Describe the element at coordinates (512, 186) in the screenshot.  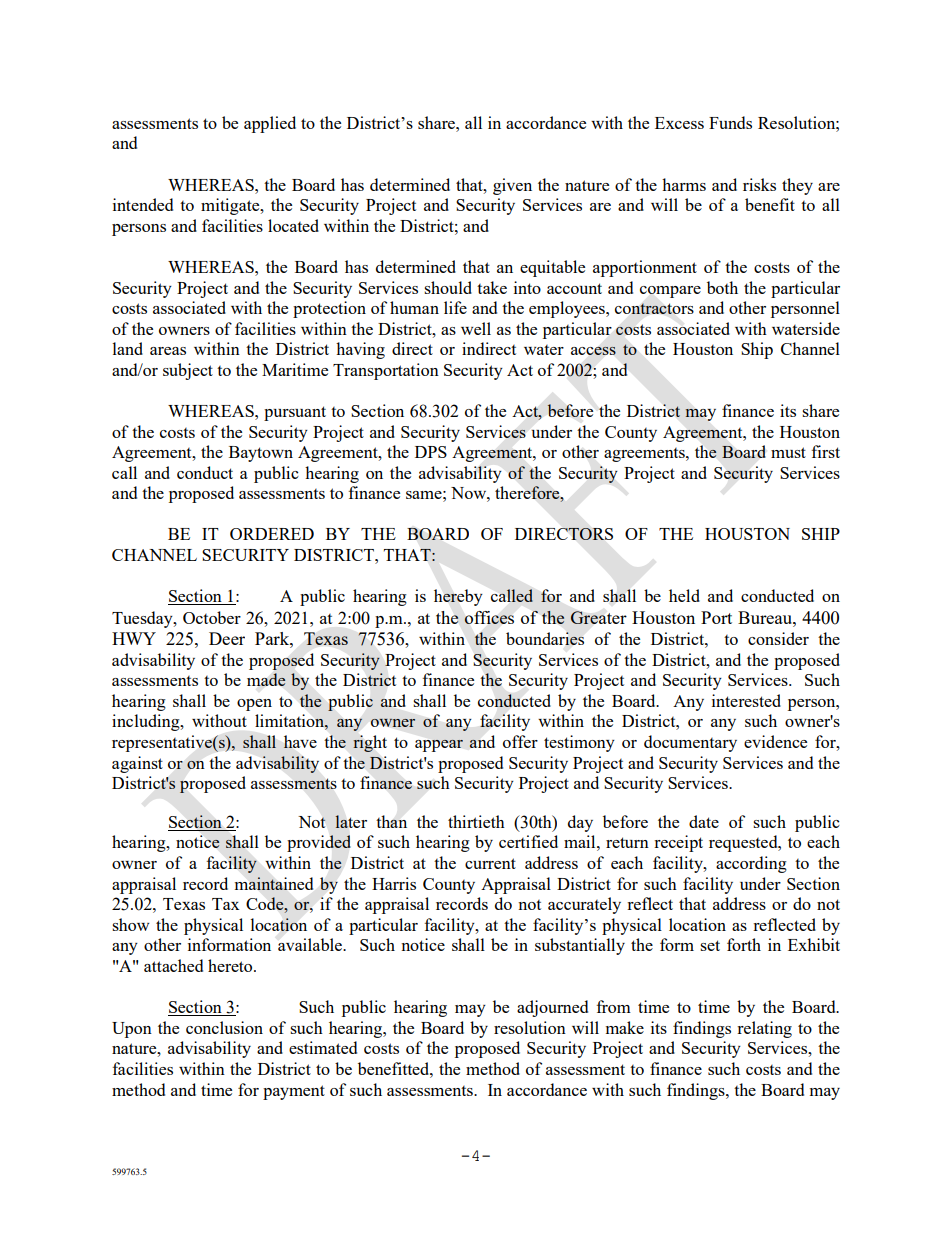
I see `given` at that location.
